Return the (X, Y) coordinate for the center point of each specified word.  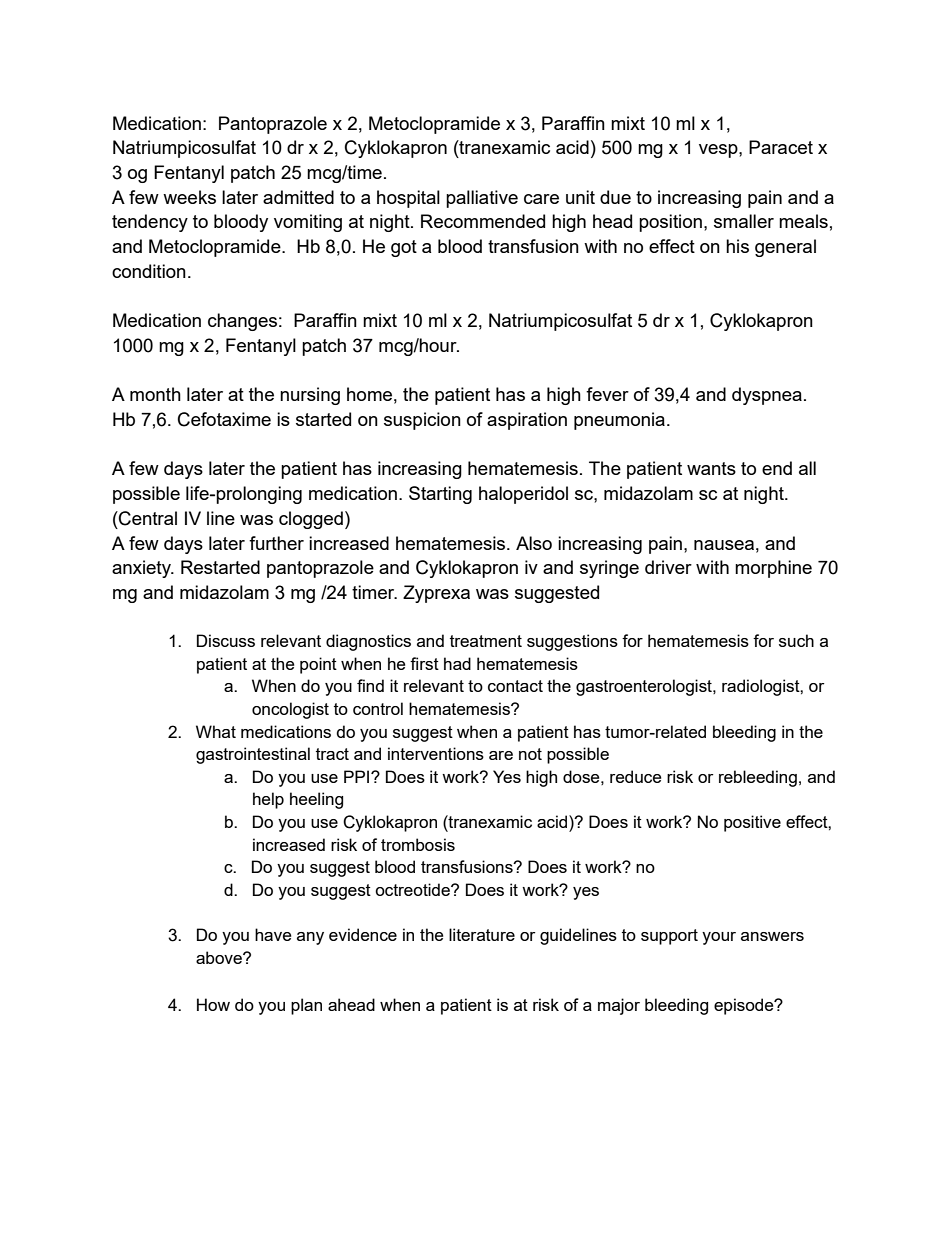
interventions (436, 753)
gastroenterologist (645, 687)
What (216, 731)
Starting (440, 495)
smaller (744, 221)
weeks (189, 197)
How (213, 1004)
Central (147, 518)
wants (711, 468)
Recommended (483, 221)
